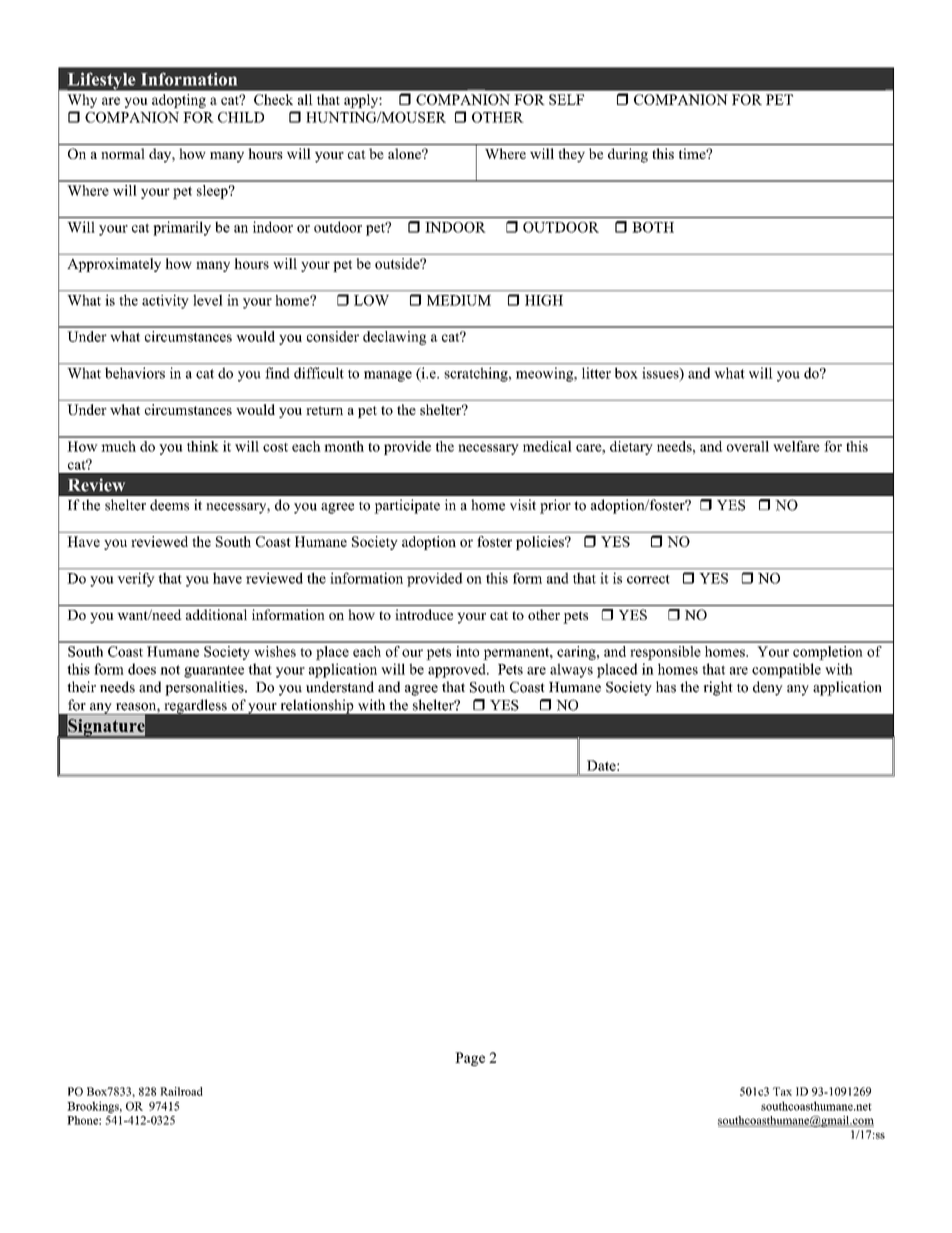  What do you see at coordinates (123, 153) in the screenshot?
I see `normal` at bounding box center [123, 153].
